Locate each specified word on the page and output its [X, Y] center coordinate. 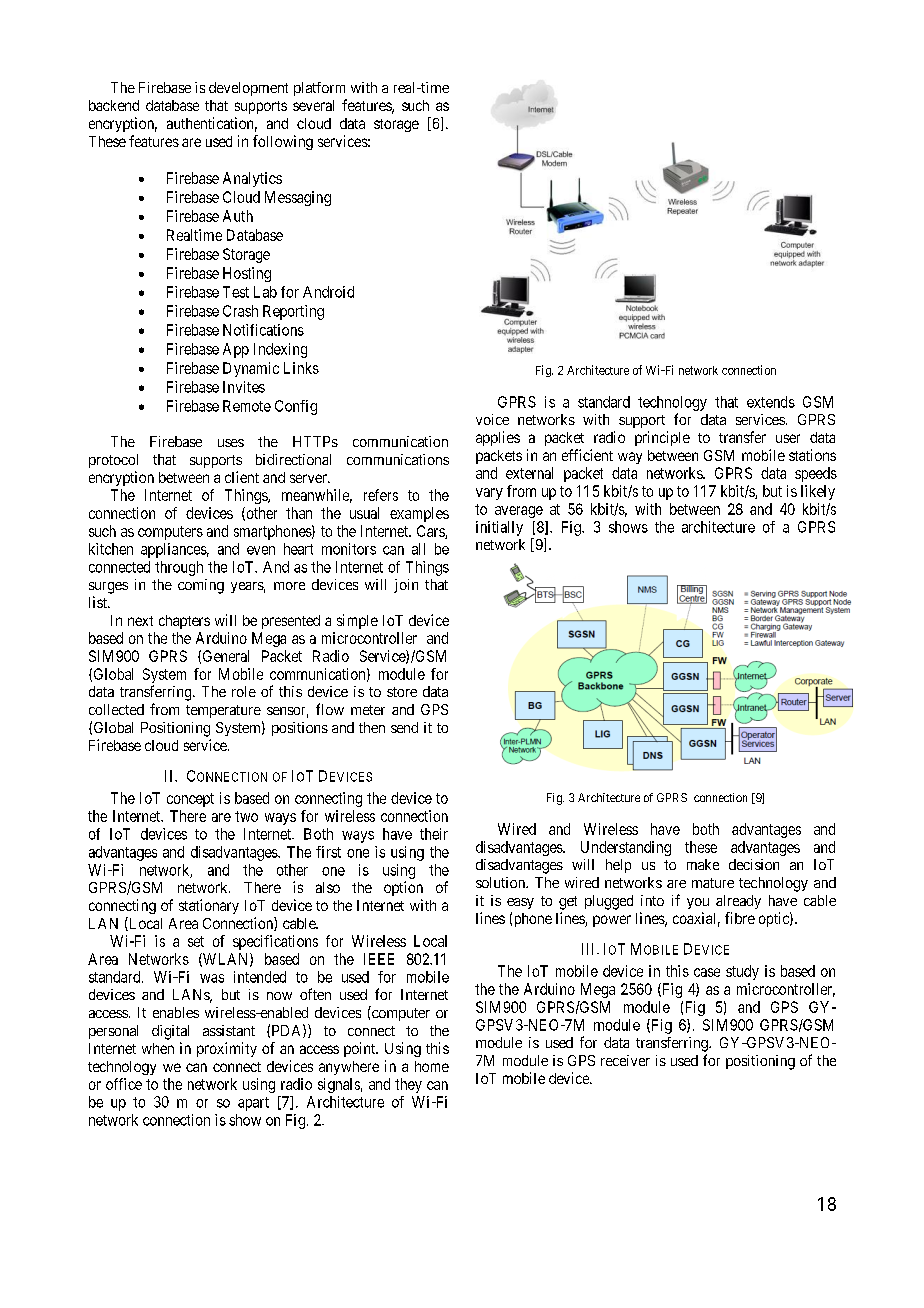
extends [771, 402]
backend [114, 105]
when [158, 1048]
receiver [625, 1060]
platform [319, 89]
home [432, 1066]
